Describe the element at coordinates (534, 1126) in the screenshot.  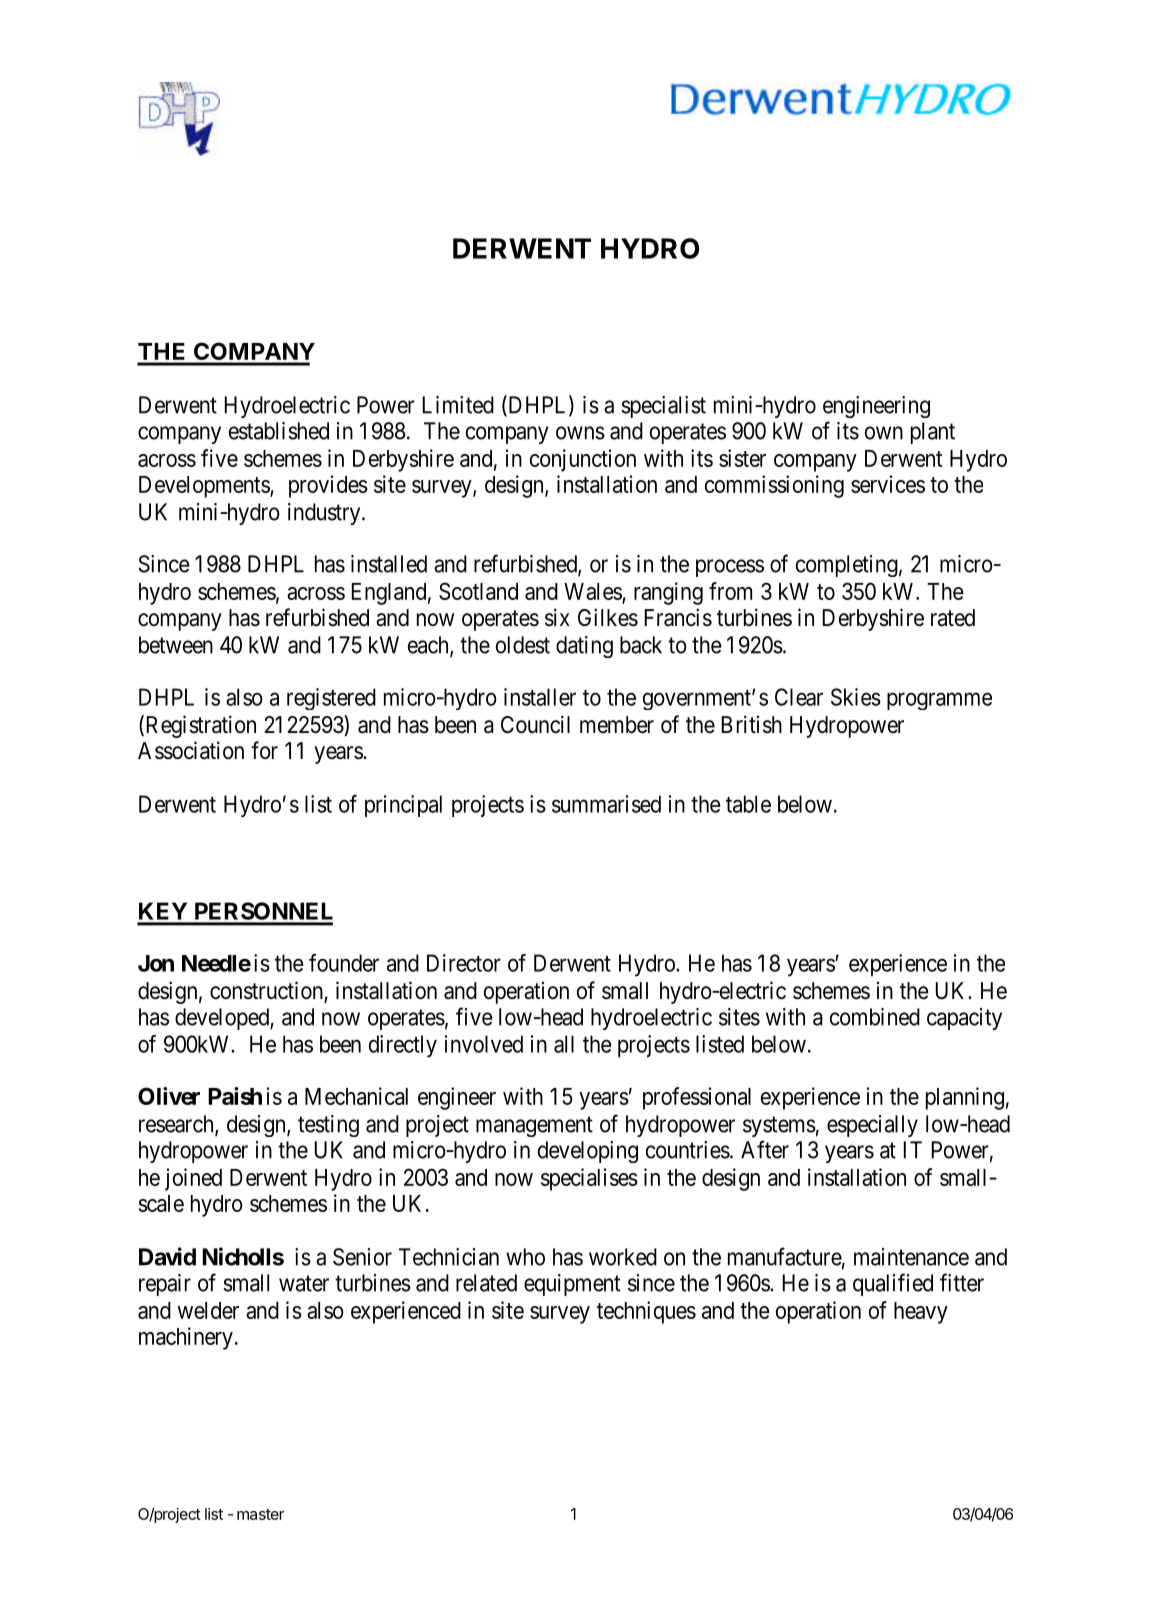
I see `management` at that location.
